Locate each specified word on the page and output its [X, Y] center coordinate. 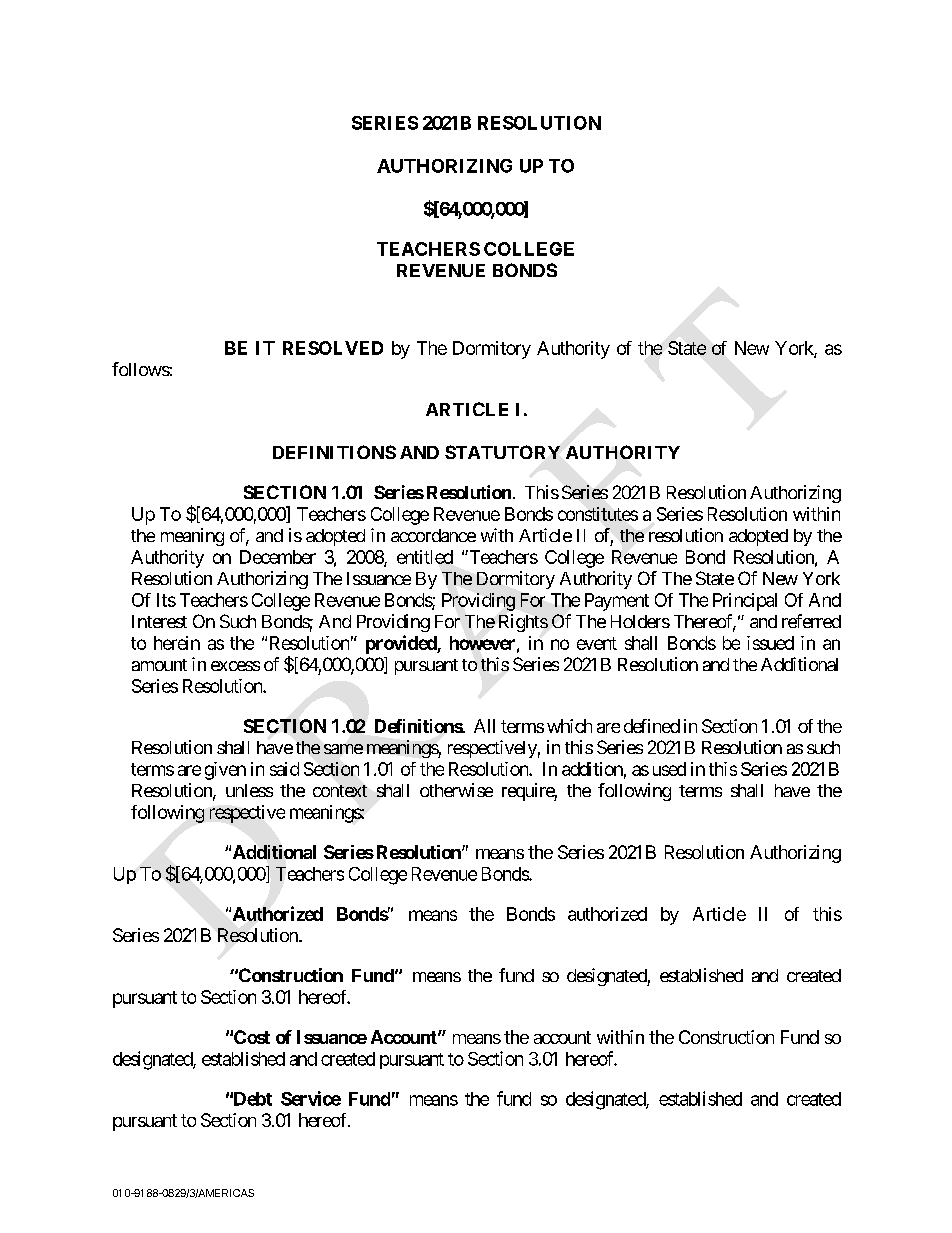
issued [770, 643]
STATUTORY [502, 452]
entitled [425, 557]
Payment [617, 602]
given [225, 771]
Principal [745, 602]
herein [177, 643]
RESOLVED [333, 348]
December [278, 557]
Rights [523, 623]
